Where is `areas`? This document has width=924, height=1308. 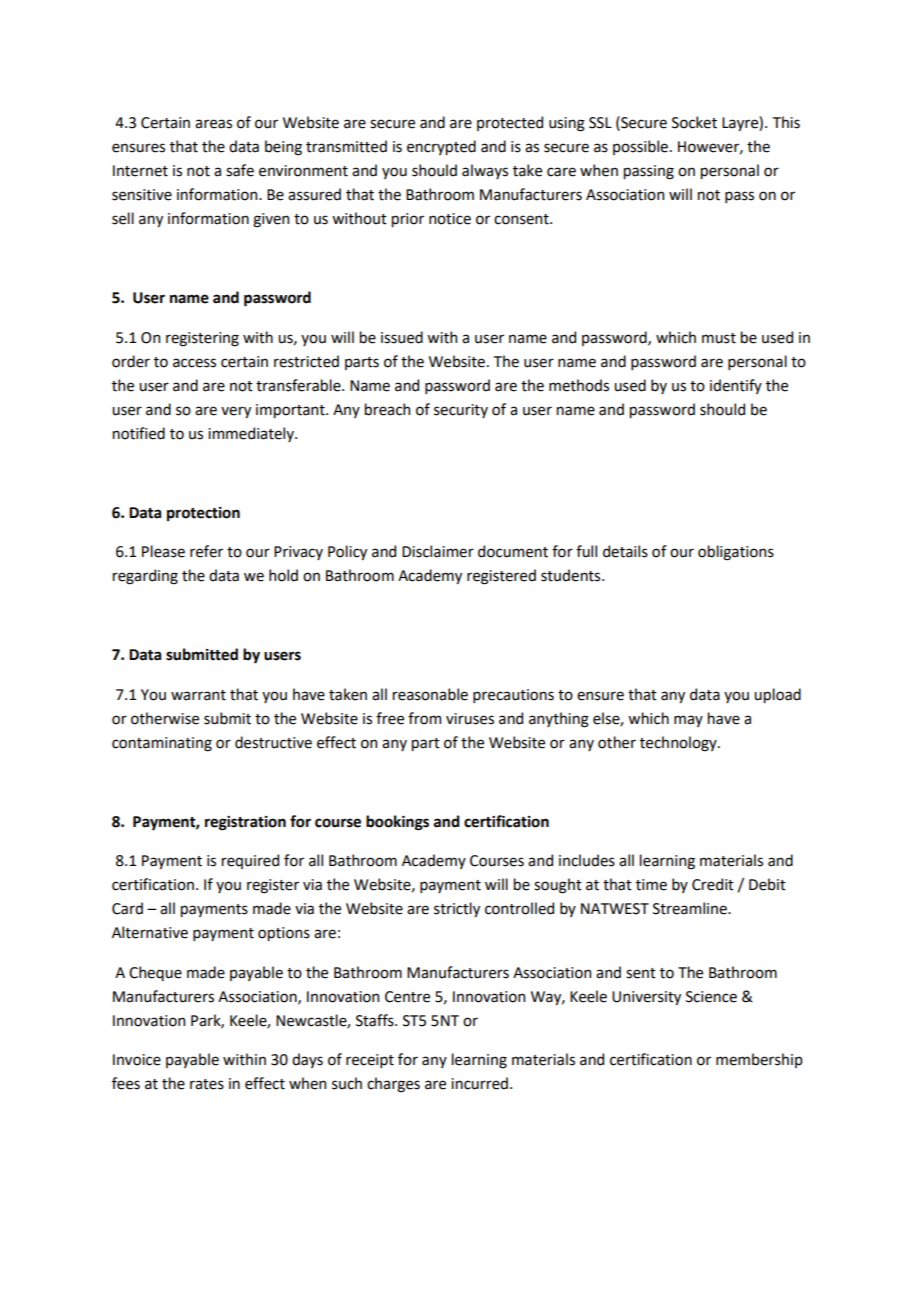
areas is located at coordinates (213, 124).
